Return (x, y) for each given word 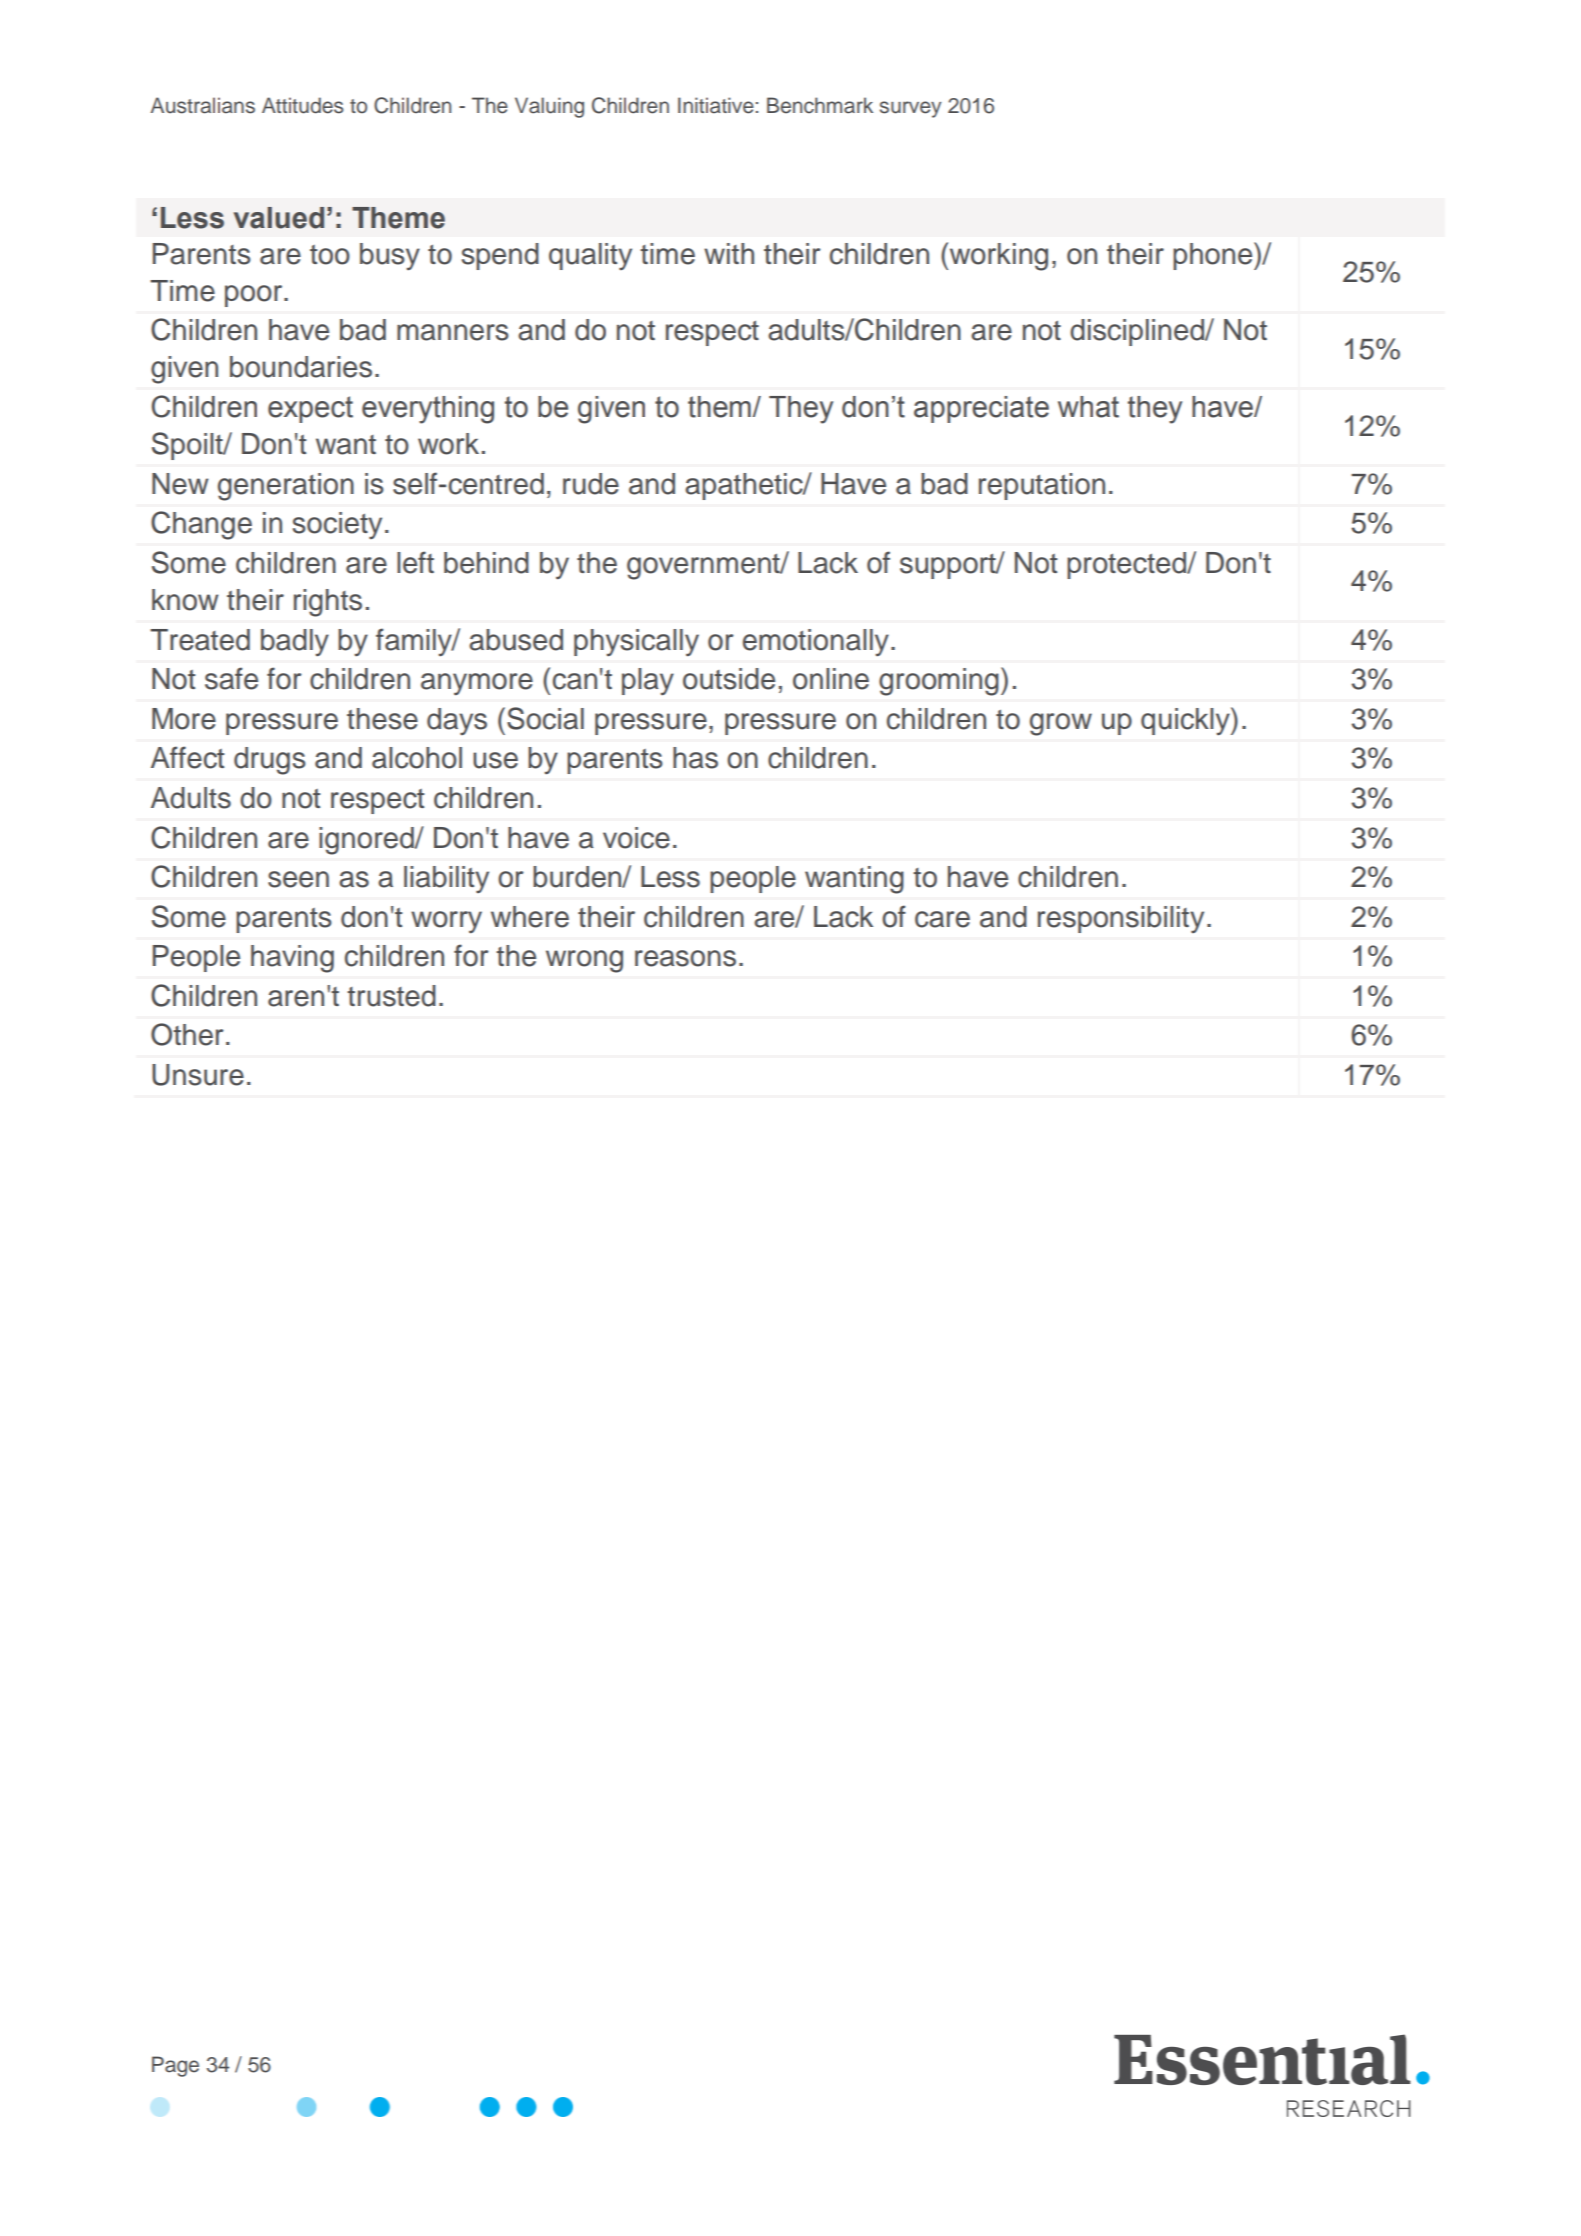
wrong (584, 961)
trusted (391, 996)
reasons (685, 958)
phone (1214, 256)
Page (175, 2066)
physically (636, 643)
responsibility (1121, 919)
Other (187, 1034)
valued (279, 218)
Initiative (716, 105)
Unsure (198, 1075)
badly (295, 642)
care (942, 919)
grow (1061, 724)
